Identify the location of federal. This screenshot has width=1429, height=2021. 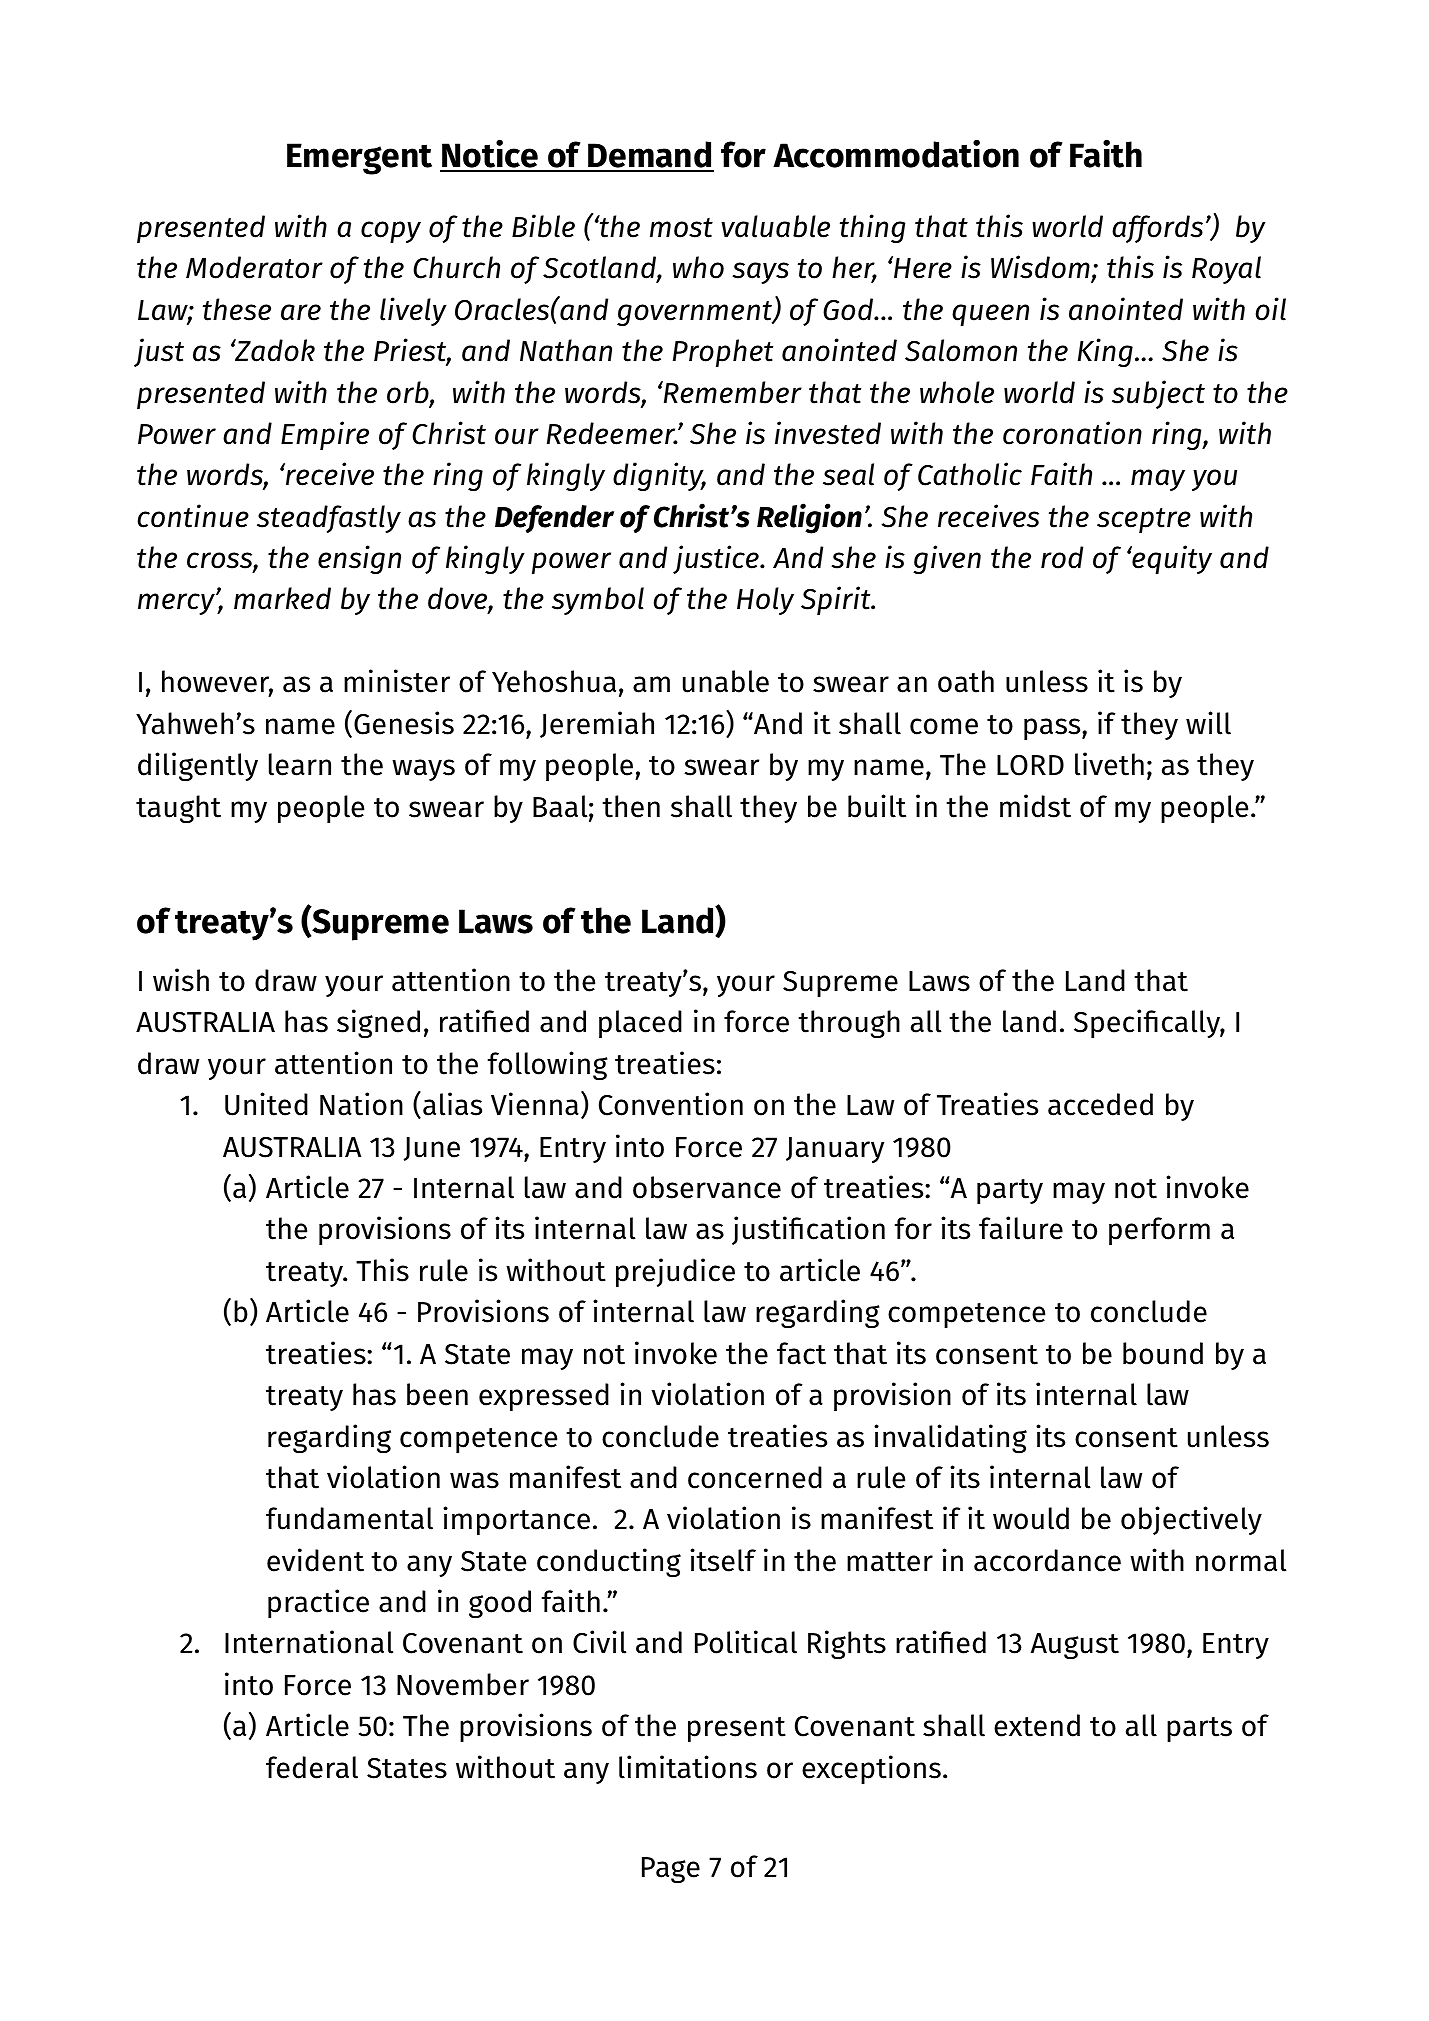
(312, 1767).
